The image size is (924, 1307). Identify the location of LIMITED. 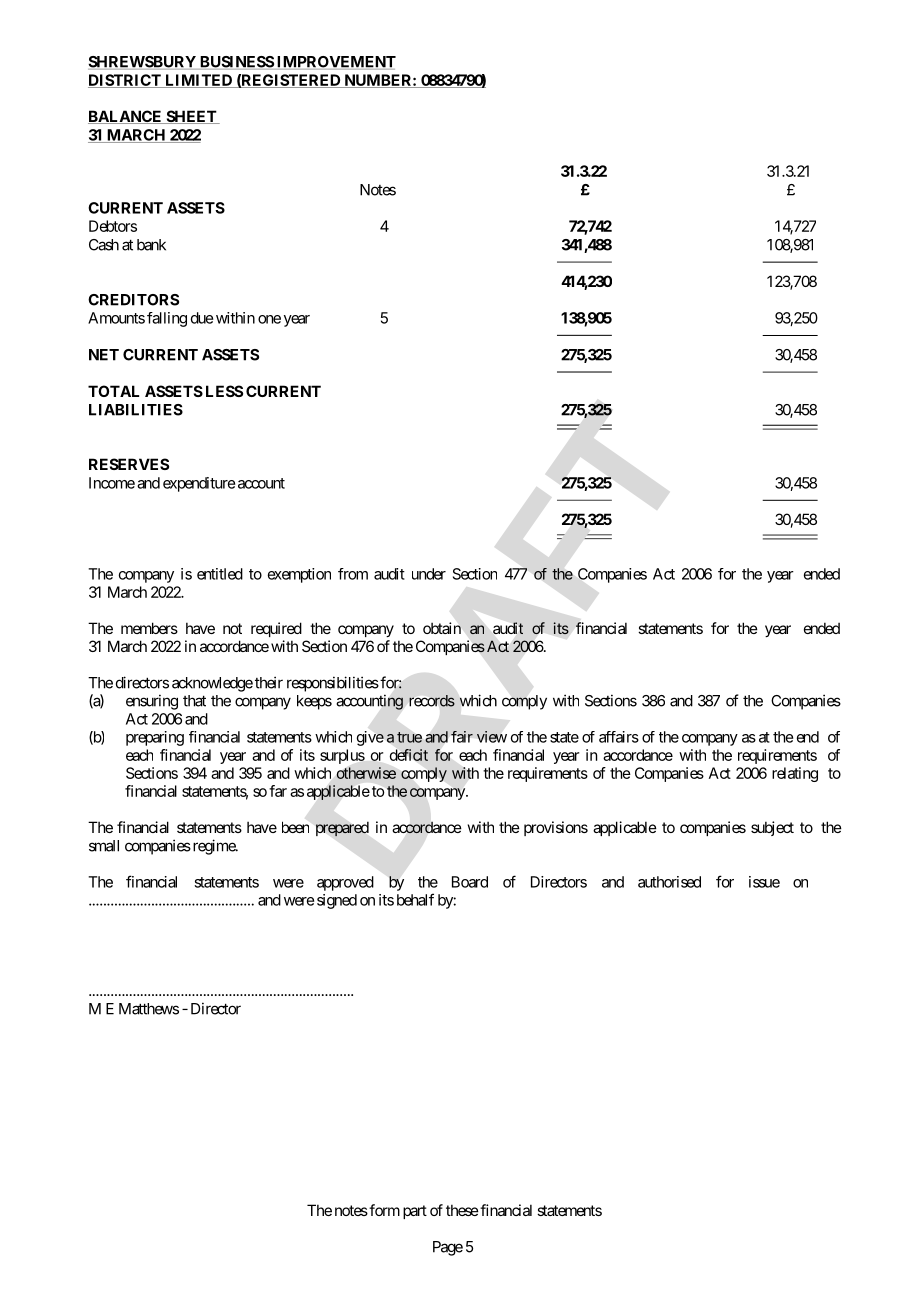
(199, 81).
